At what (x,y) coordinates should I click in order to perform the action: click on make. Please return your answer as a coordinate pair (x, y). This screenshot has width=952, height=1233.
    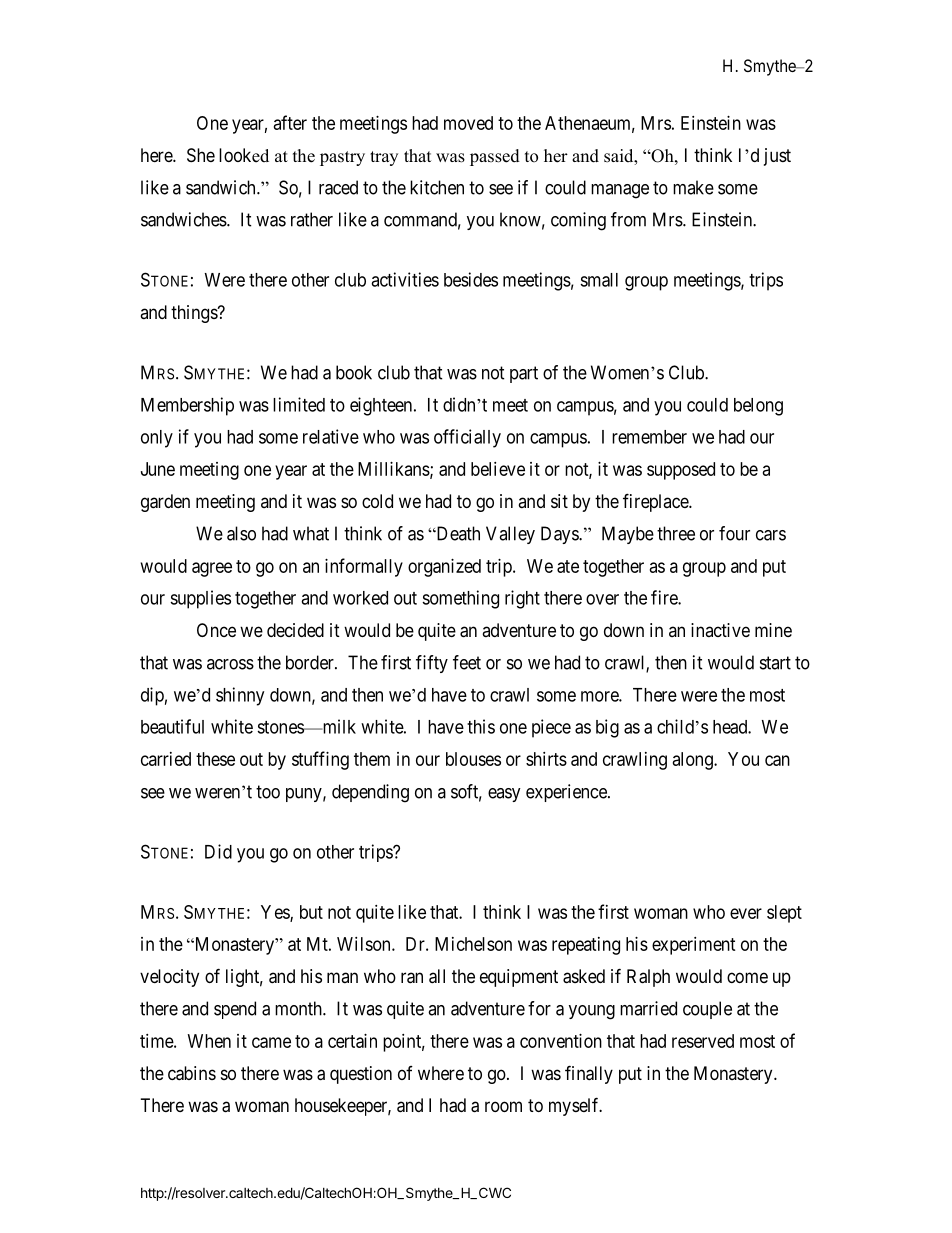
    Looking at the image, I should click on (693, 187).
